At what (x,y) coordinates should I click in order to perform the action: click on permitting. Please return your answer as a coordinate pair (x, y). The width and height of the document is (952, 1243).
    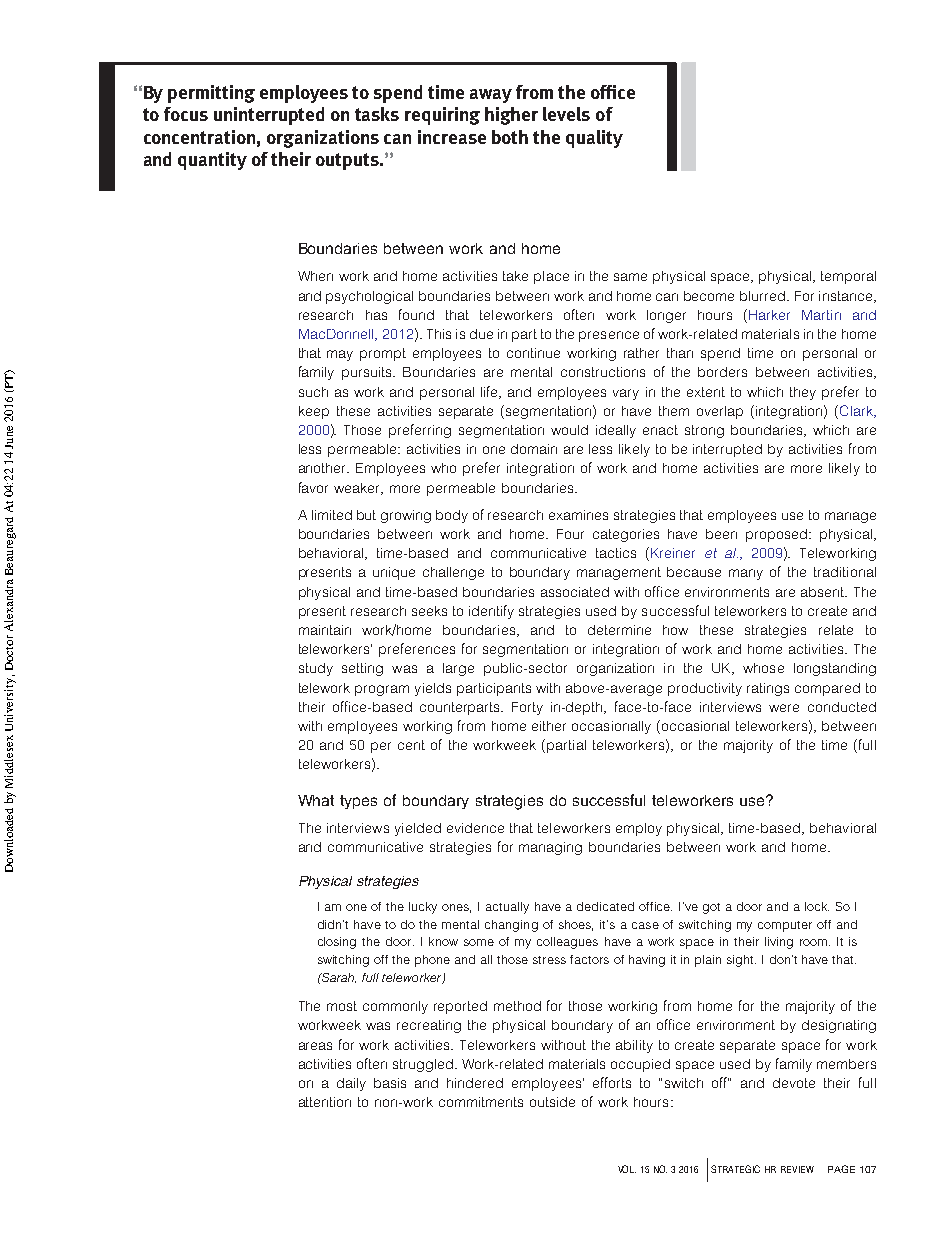
    Looking at the image, I should click on (211, 94).
